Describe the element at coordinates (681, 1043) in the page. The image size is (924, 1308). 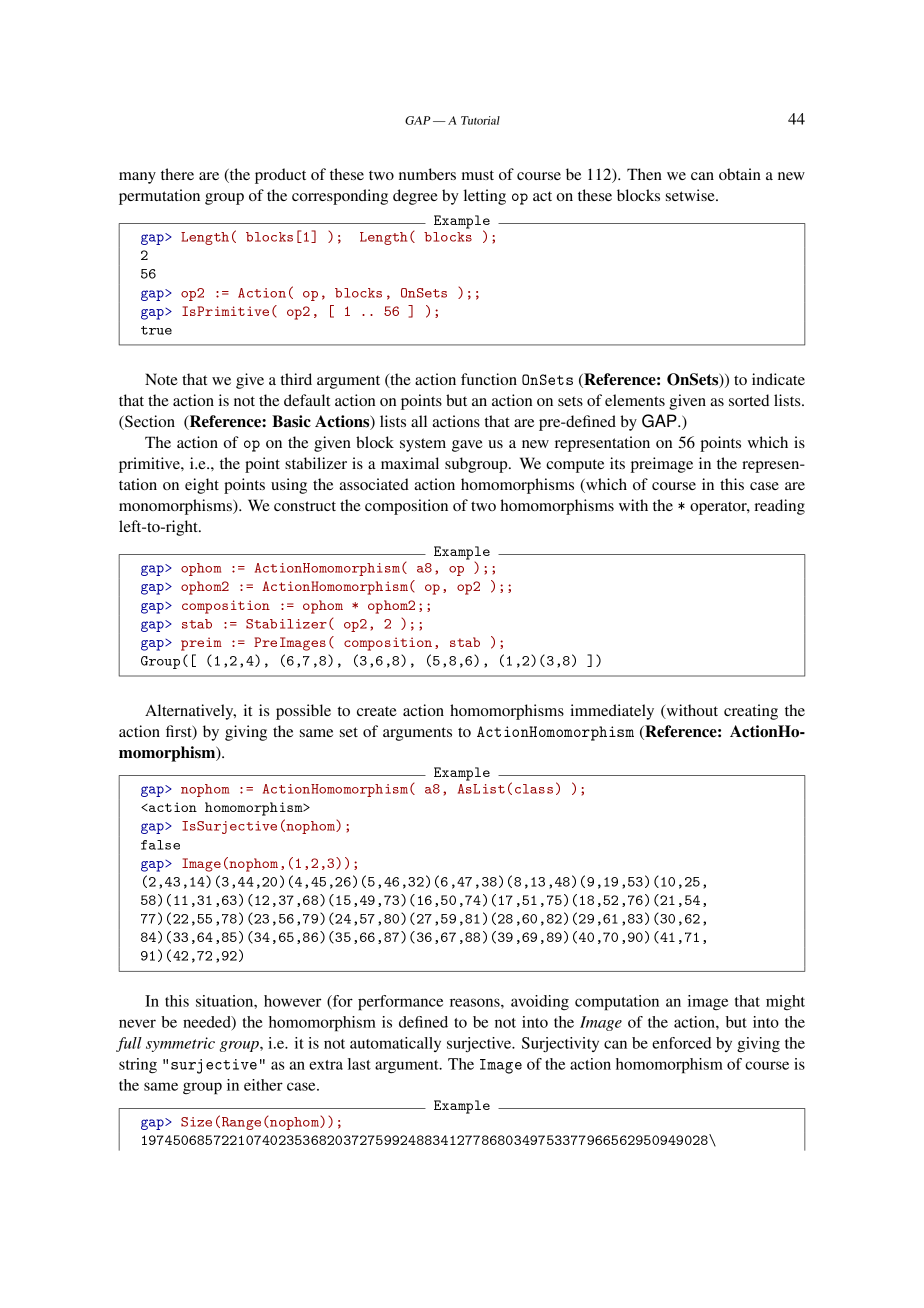
I see `enforced` at that location.
